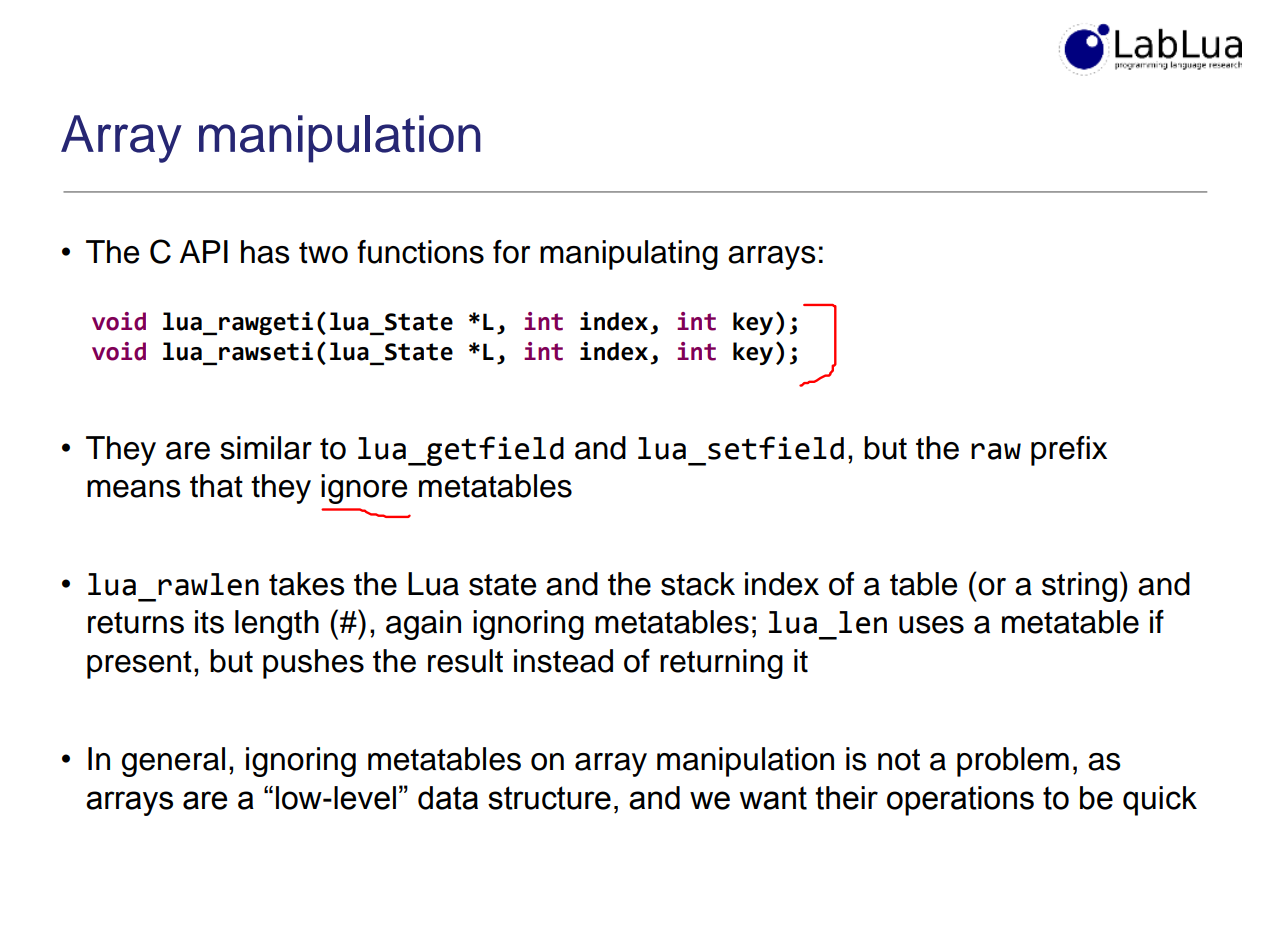 This screenshot has height=952, width=1271. I want to click on has, so click(265, 252).
